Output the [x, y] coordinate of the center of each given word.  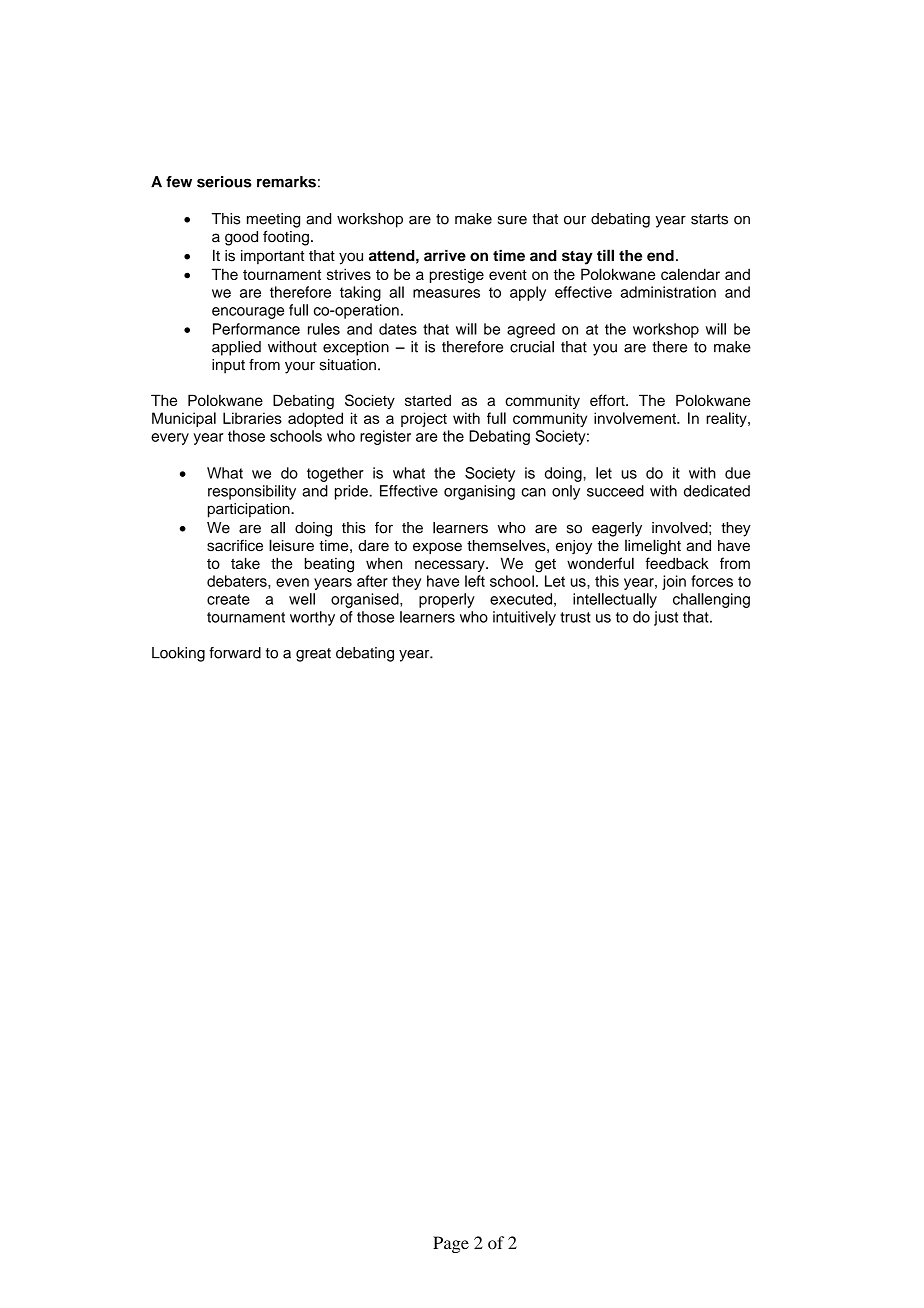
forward [235, 653]
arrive [445, 256]
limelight [653, 547]
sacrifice [235, 545]
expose [437, 548]
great [313, 655]
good [241, 238]
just [666, 618]
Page [451, 1244]
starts [709, 219]
